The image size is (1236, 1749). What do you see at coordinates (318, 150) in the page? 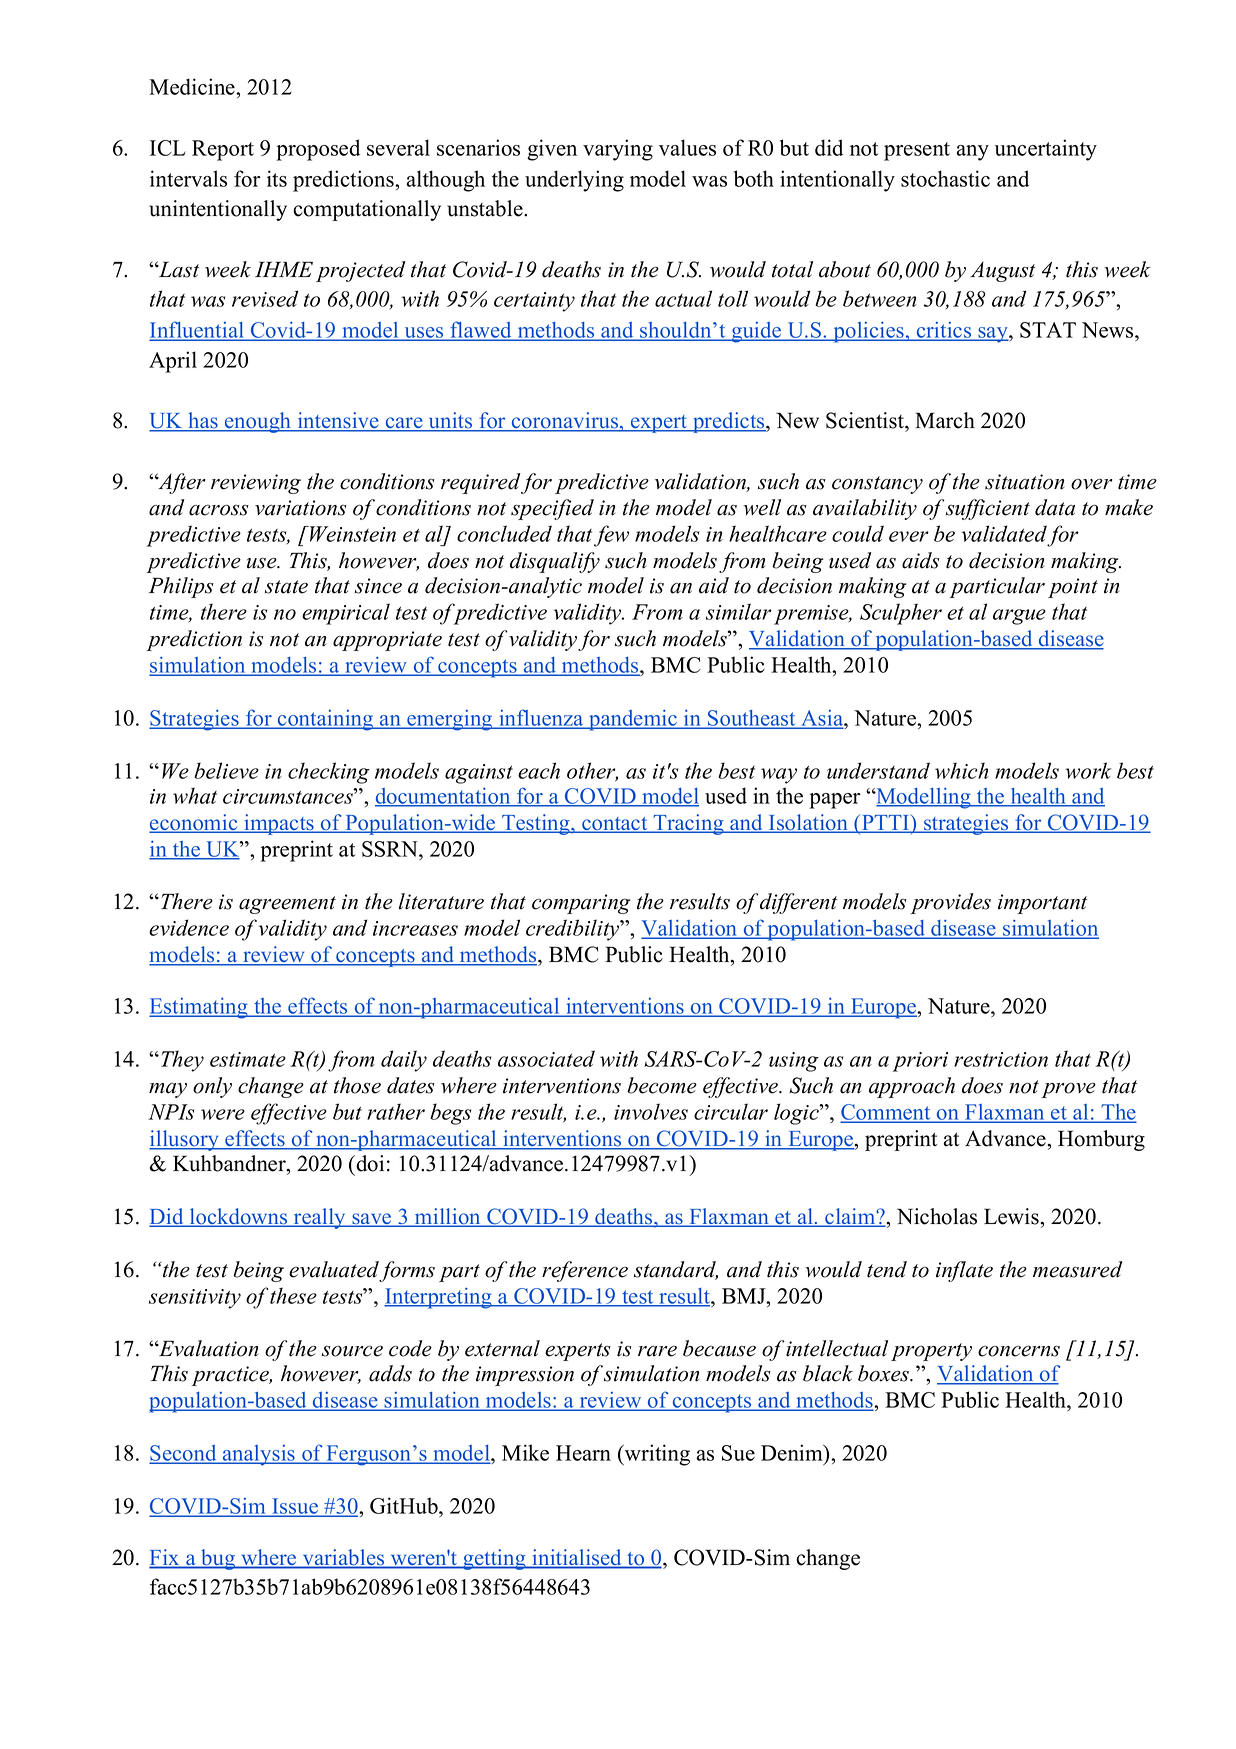
I see `proposed` at bounding box center [318, 150].
